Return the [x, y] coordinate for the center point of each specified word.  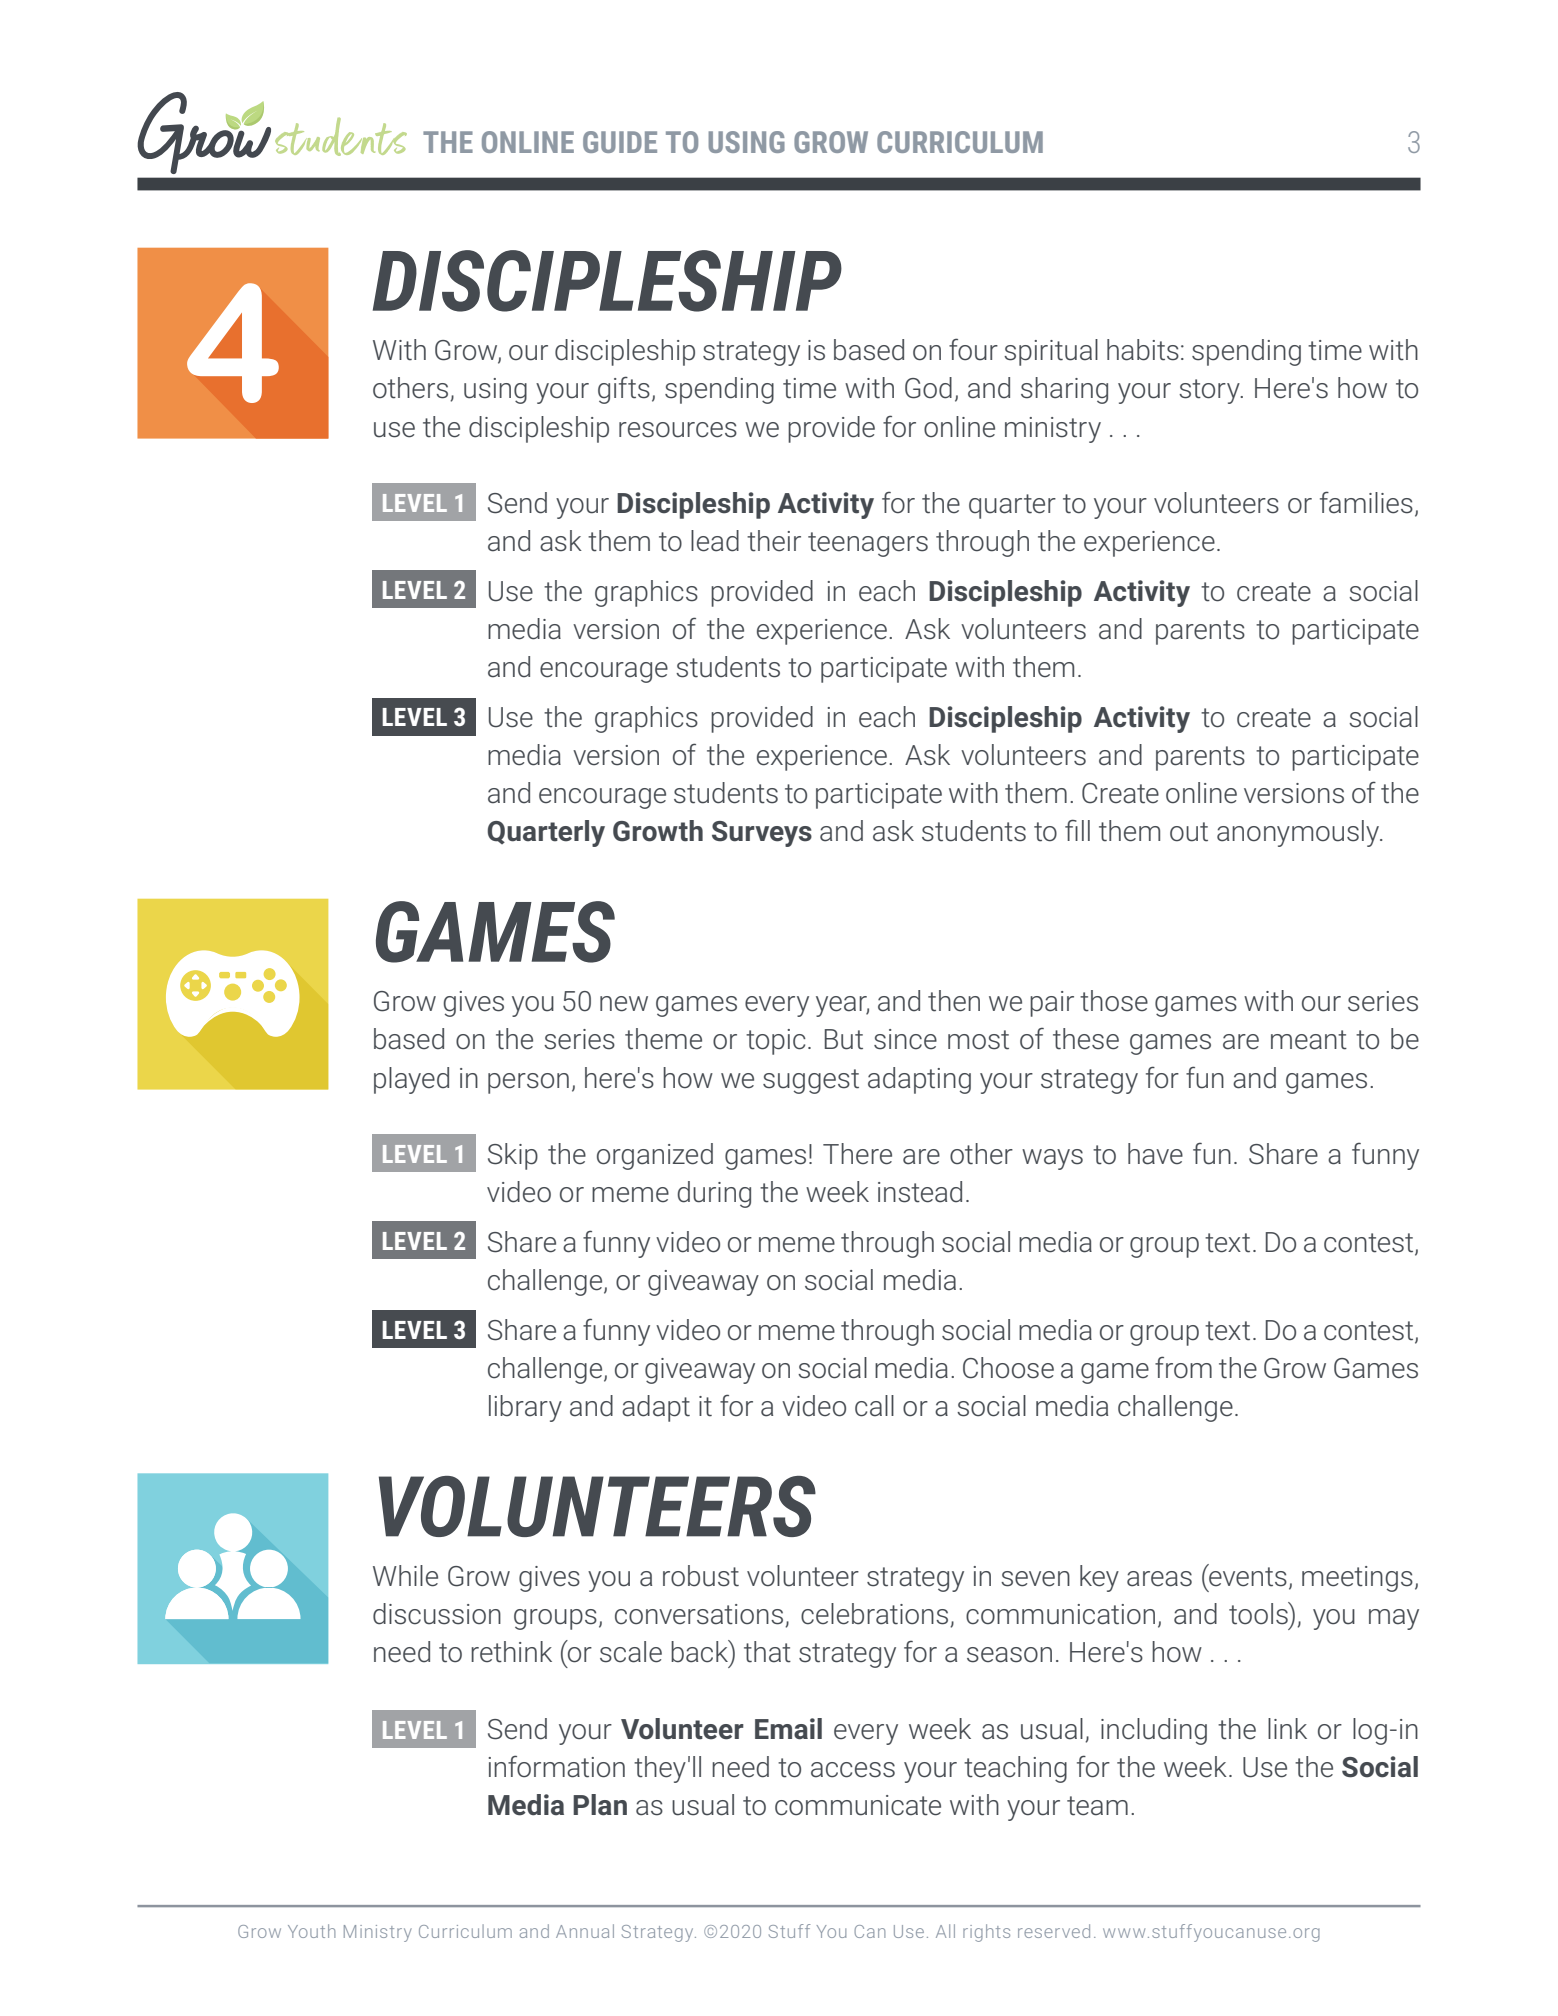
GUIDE [620, 142]
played [411, 1080]
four [973, 349]
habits [1143, 350]
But [844, 1039]
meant [1309, 1040]
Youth [311, 1931]
